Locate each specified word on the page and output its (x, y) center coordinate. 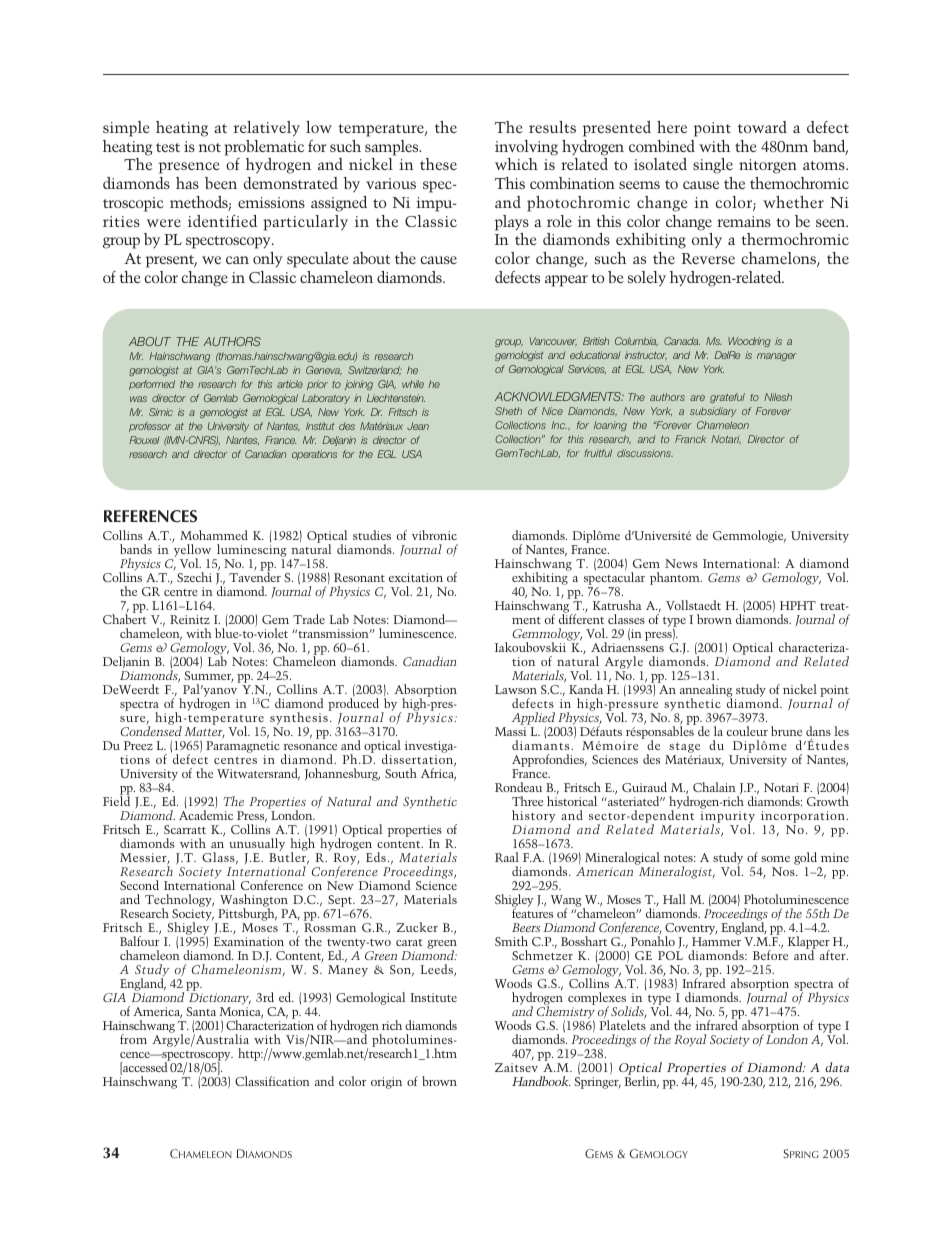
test (168, 147)
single (713, 166)
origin (386, 1083)
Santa (201, 1011)
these (438, 164)
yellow (191, 550)
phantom (676, 578)
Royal (690, 1040)
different (581, 618)
